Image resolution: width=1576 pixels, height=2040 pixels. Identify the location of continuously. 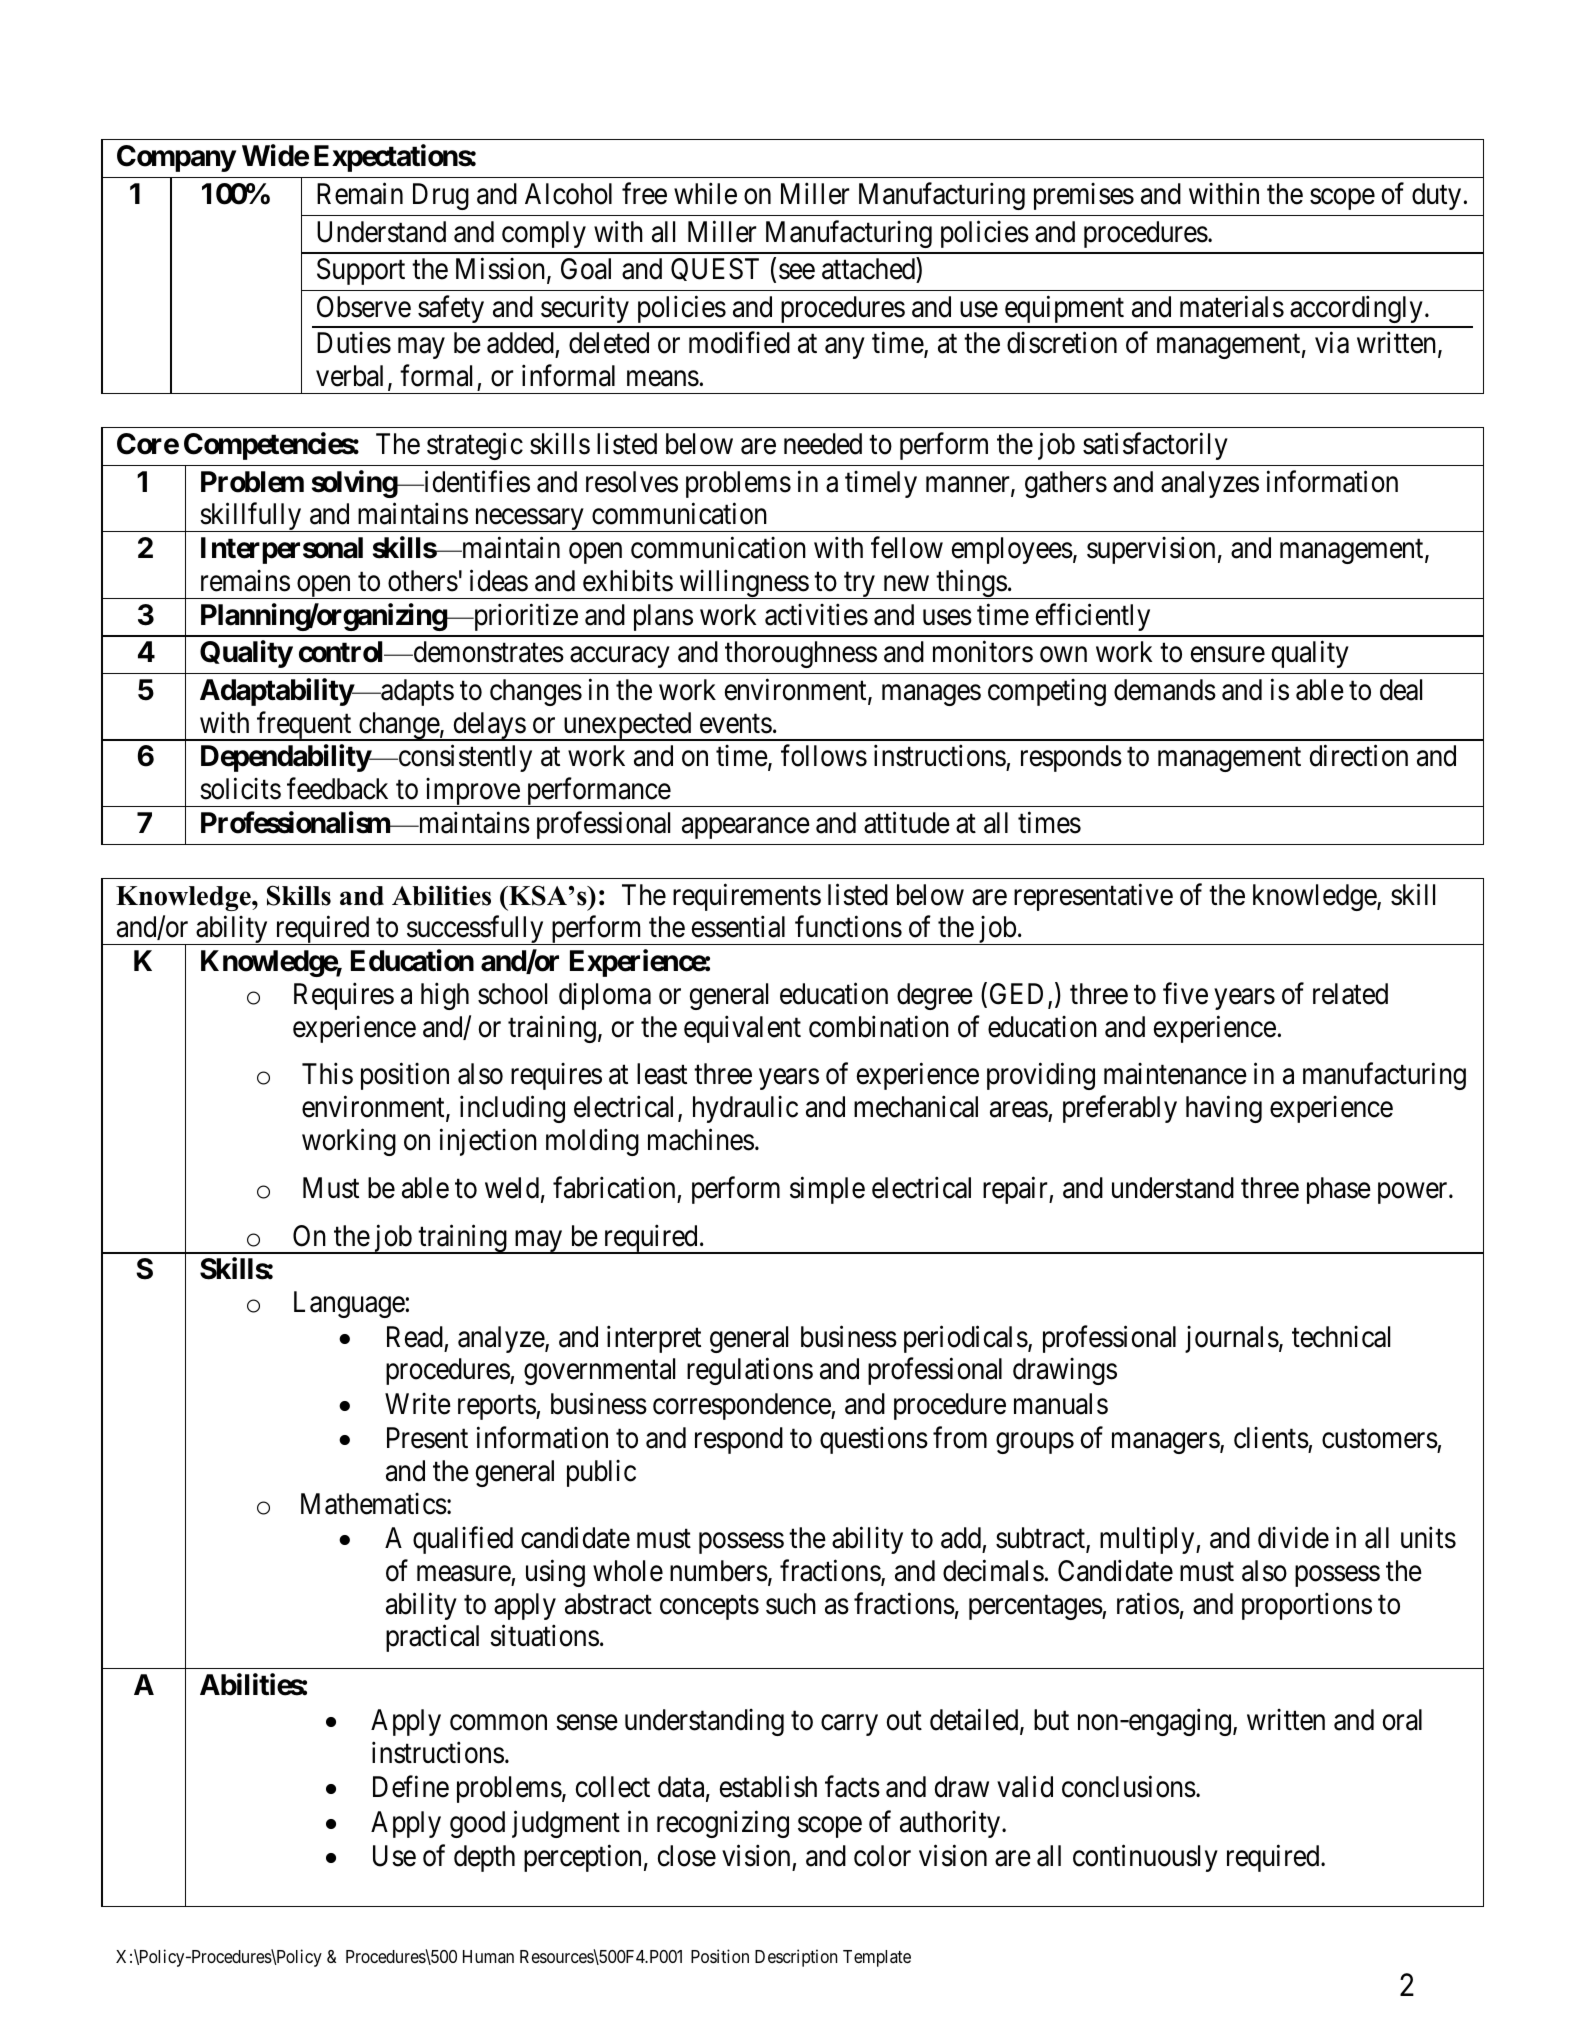
(1145, 1858).
